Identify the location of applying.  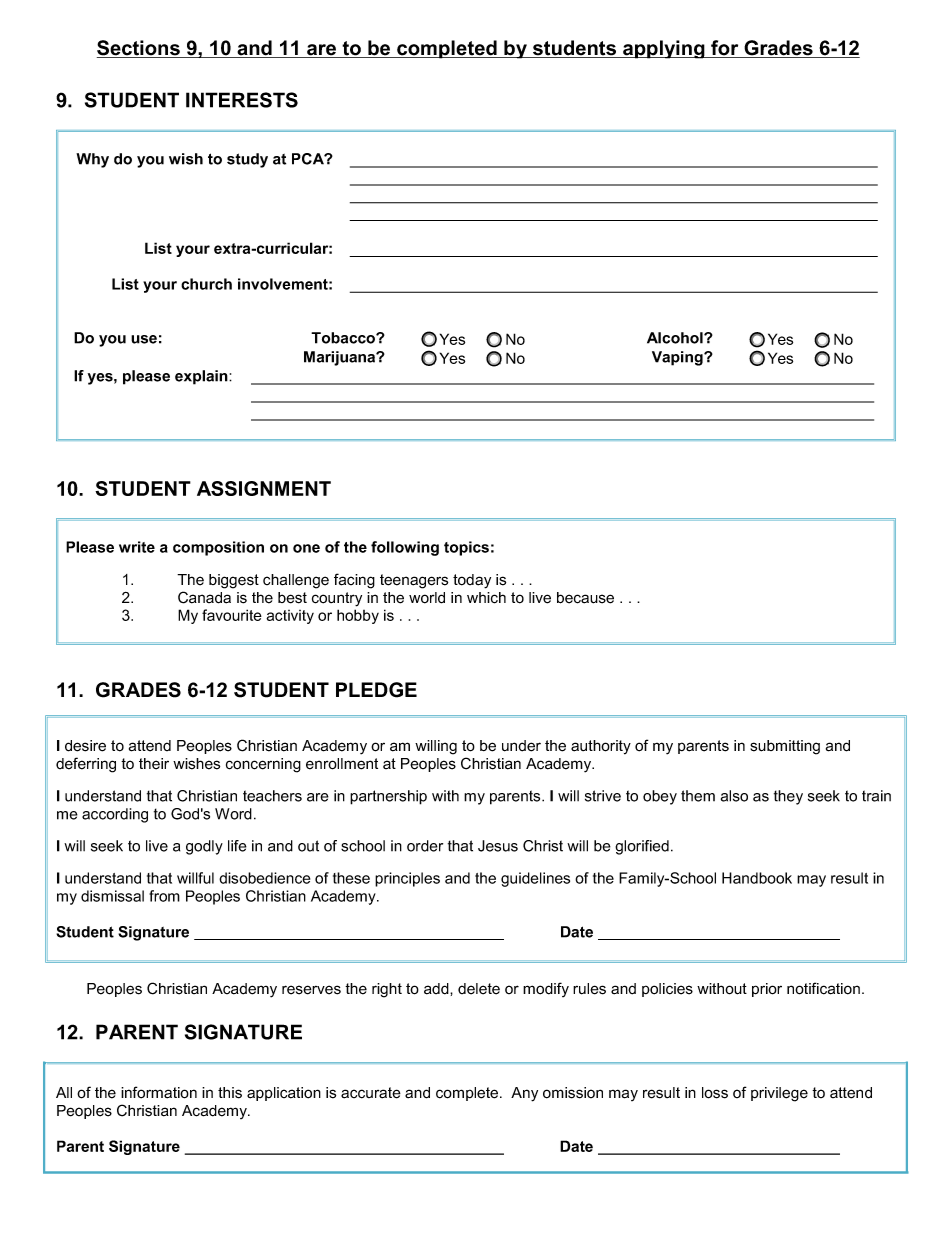
(664, 49).
